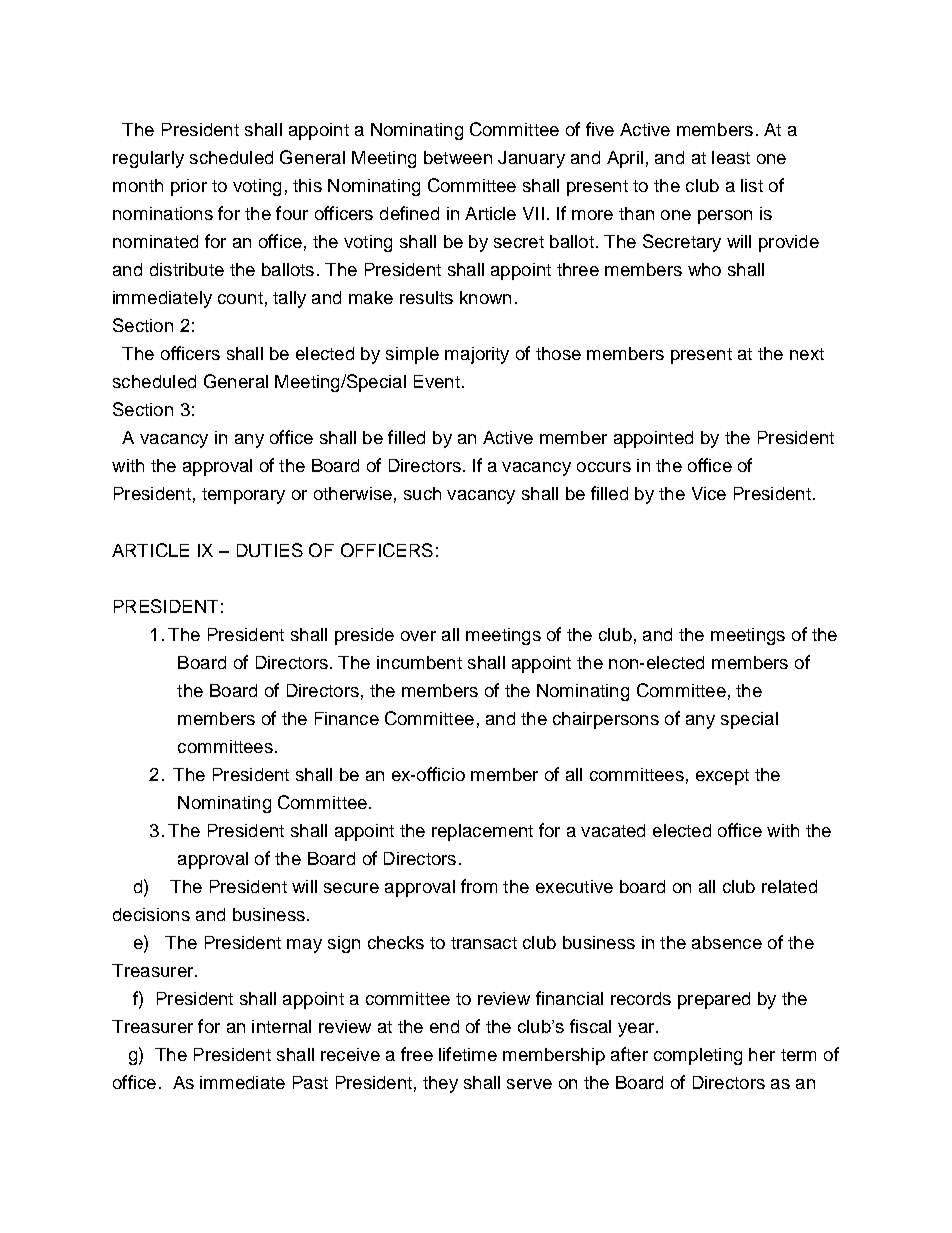 This image has width=952, height=1233. What do you see at coordinates (731, 157) in the image?
I see `least` at bounding box center [731, 157].
